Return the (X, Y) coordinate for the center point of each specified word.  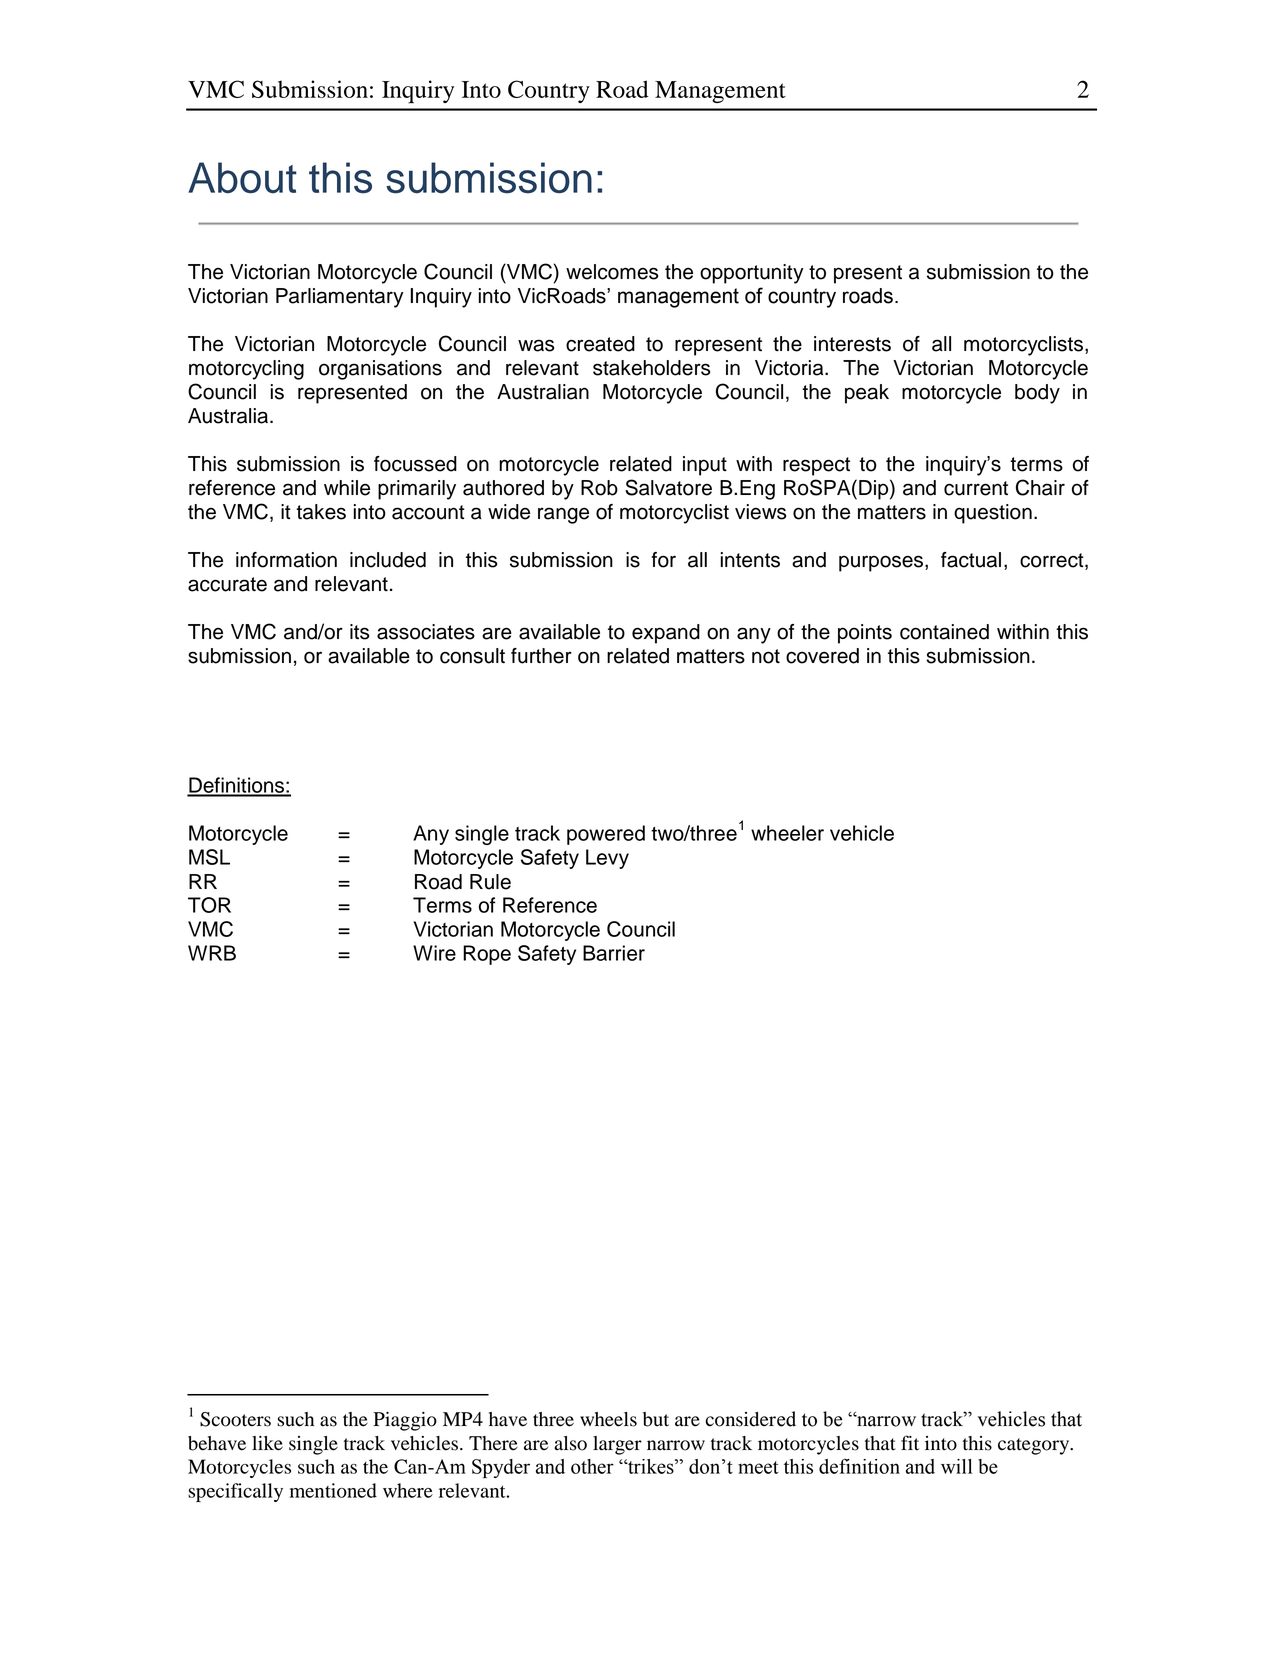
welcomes (612, 272)
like (267, 1443)
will (956, 1466)
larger (617, 1445)
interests (852, 344)
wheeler (787, 833)
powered (606, 835)
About (242, 178)
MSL (209, 857)
